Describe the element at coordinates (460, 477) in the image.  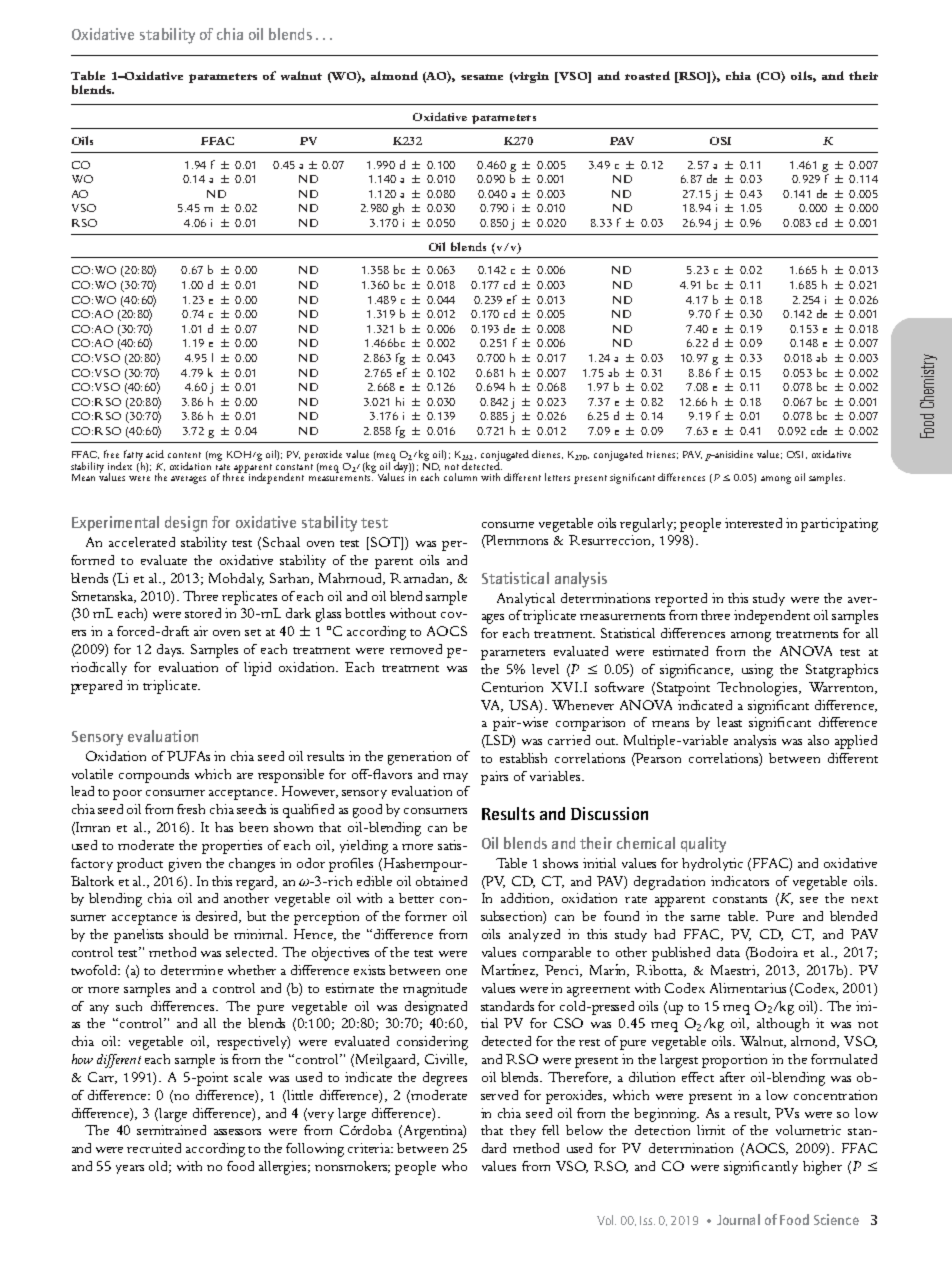
I see `column` at that location.
